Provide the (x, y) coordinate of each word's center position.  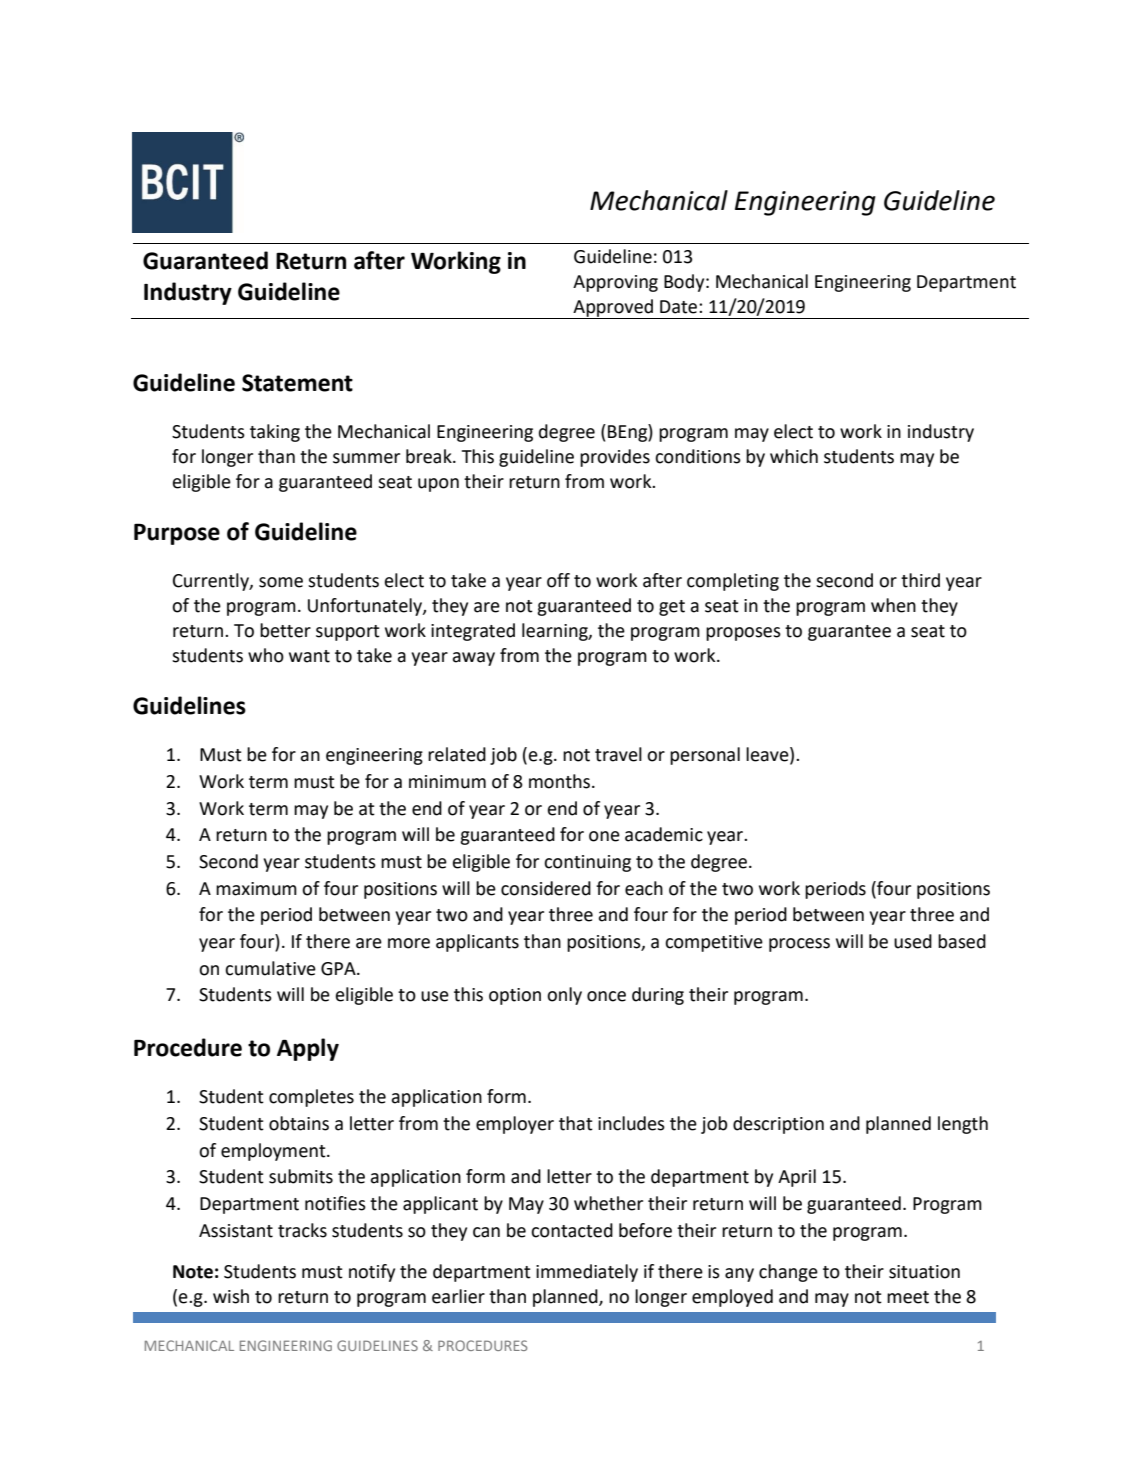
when (893, 605)
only (564, 996)
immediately (587, 1273)
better (285, 630)
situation (924, 1272)
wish (231, 1296)
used (913, 941)
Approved (613, 309)
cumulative (270, 968)
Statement (297, 383)
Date (680, 307)
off (558, 580)
